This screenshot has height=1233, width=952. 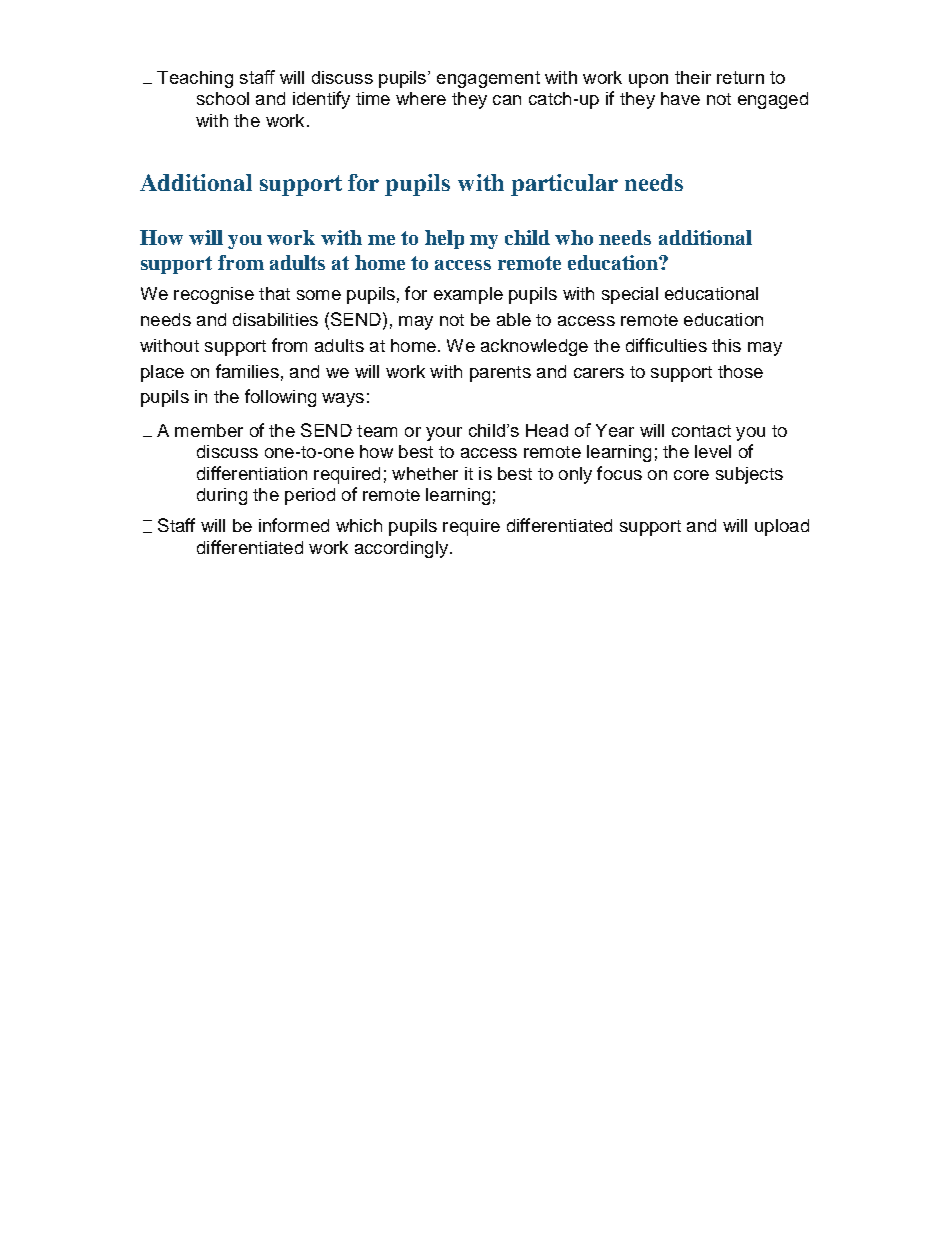 What do you see at coordinates (275, 319) in the screenshot?
I see `disabilities` at bounding box center [275, 319].
